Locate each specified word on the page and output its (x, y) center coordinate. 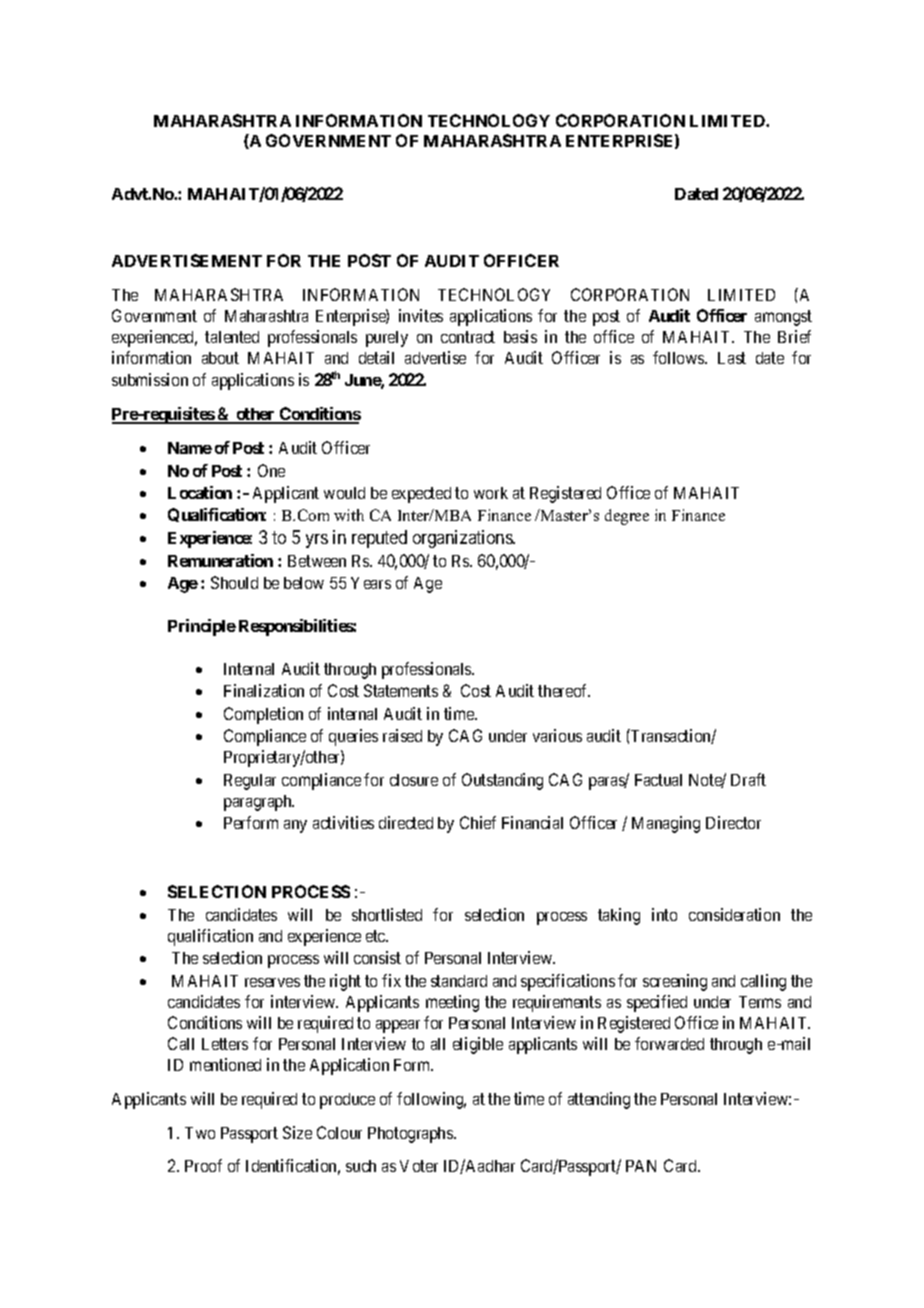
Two (200, 1133)
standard (459, 981)
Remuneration (220, 560)
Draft (748, 779)
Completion (263, 715)
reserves (272, 982)
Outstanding (502, 781)
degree (627, 517)
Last (732, 358)
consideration (734, 914)
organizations (463, 539)
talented (232, 337)
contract (468, 337)
